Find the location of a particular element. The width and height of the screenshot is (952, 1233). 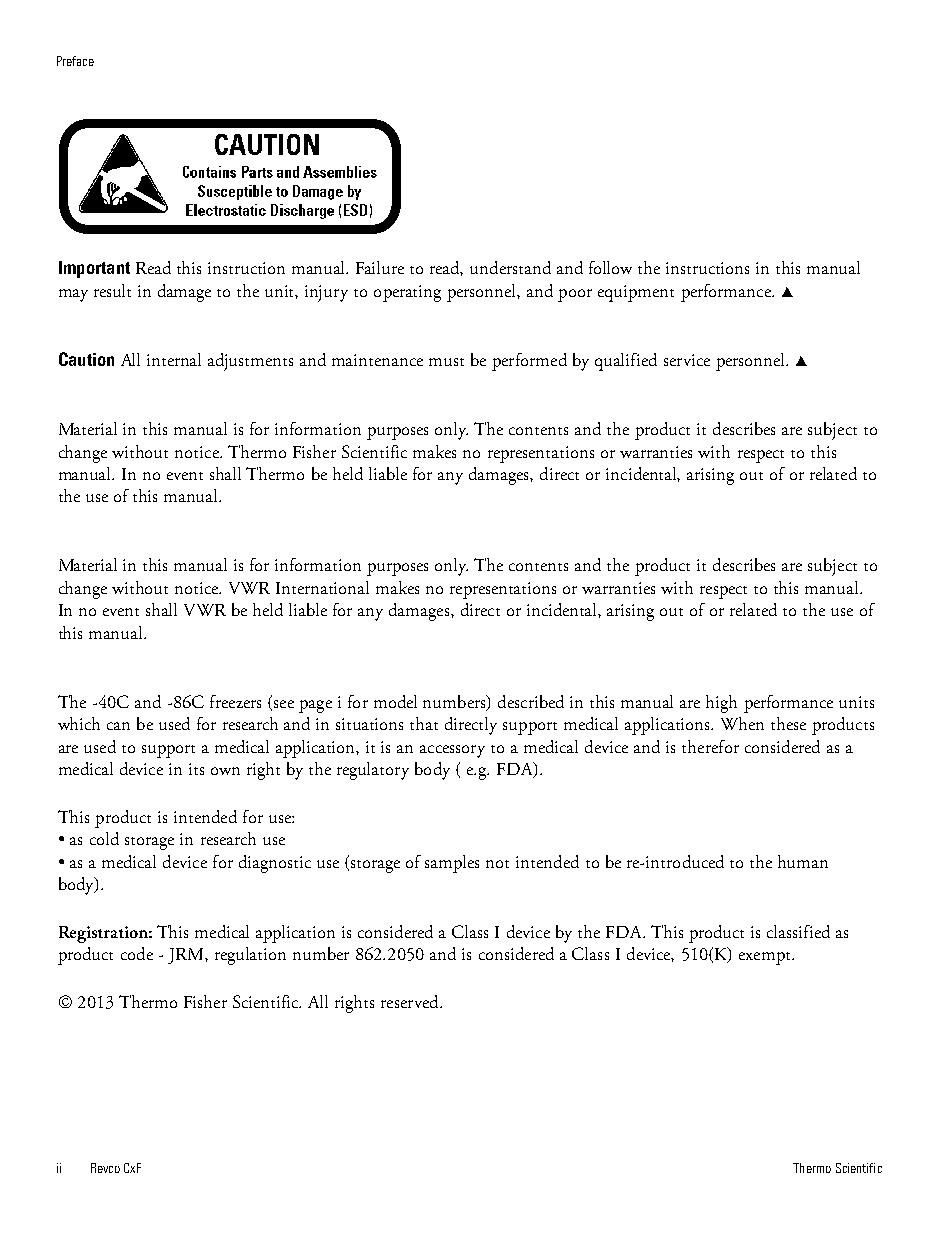

exempt is located at coordinates (766, 958).
